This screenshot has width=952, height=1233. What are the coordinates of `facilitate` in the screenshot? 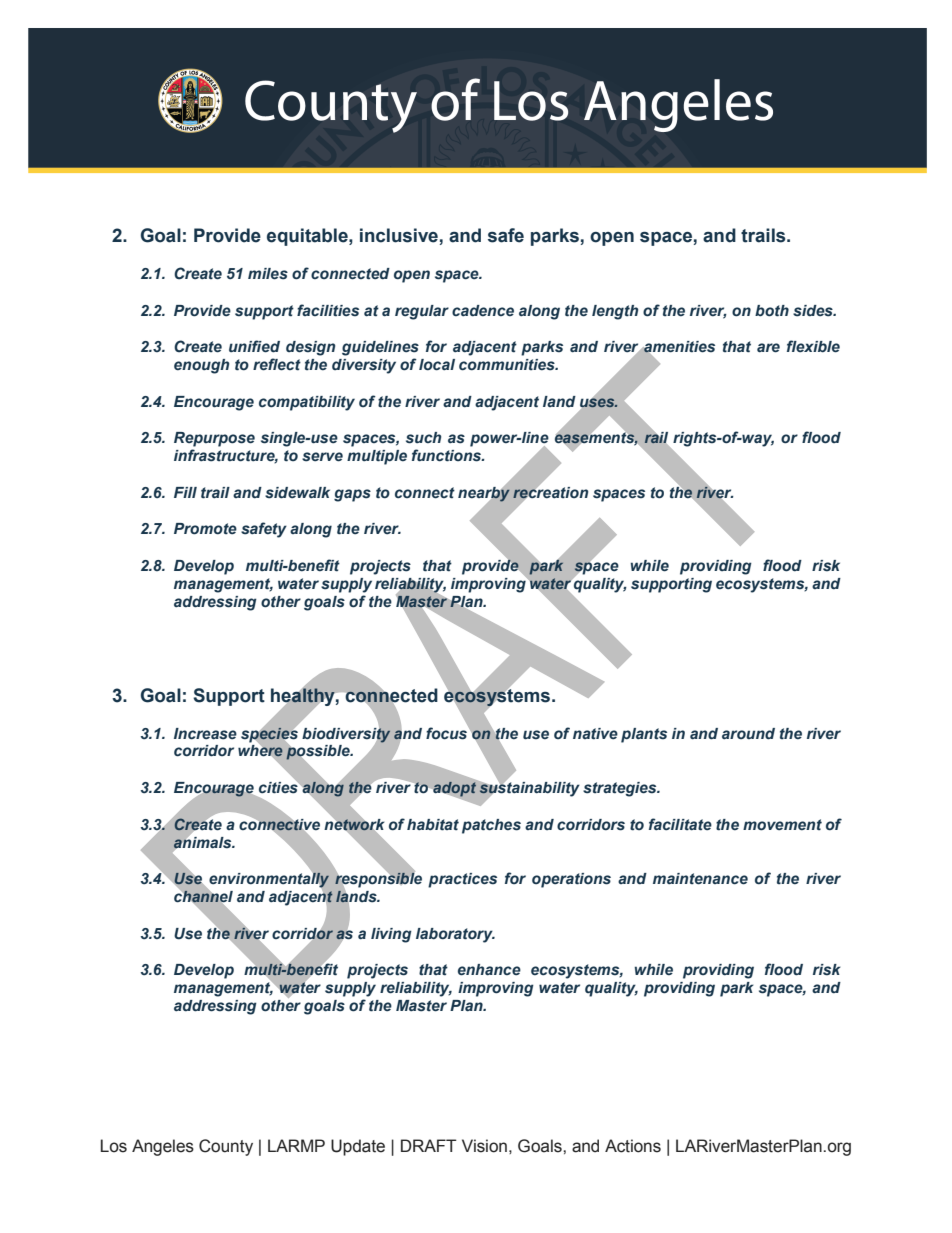 It's located at (680, 824).
